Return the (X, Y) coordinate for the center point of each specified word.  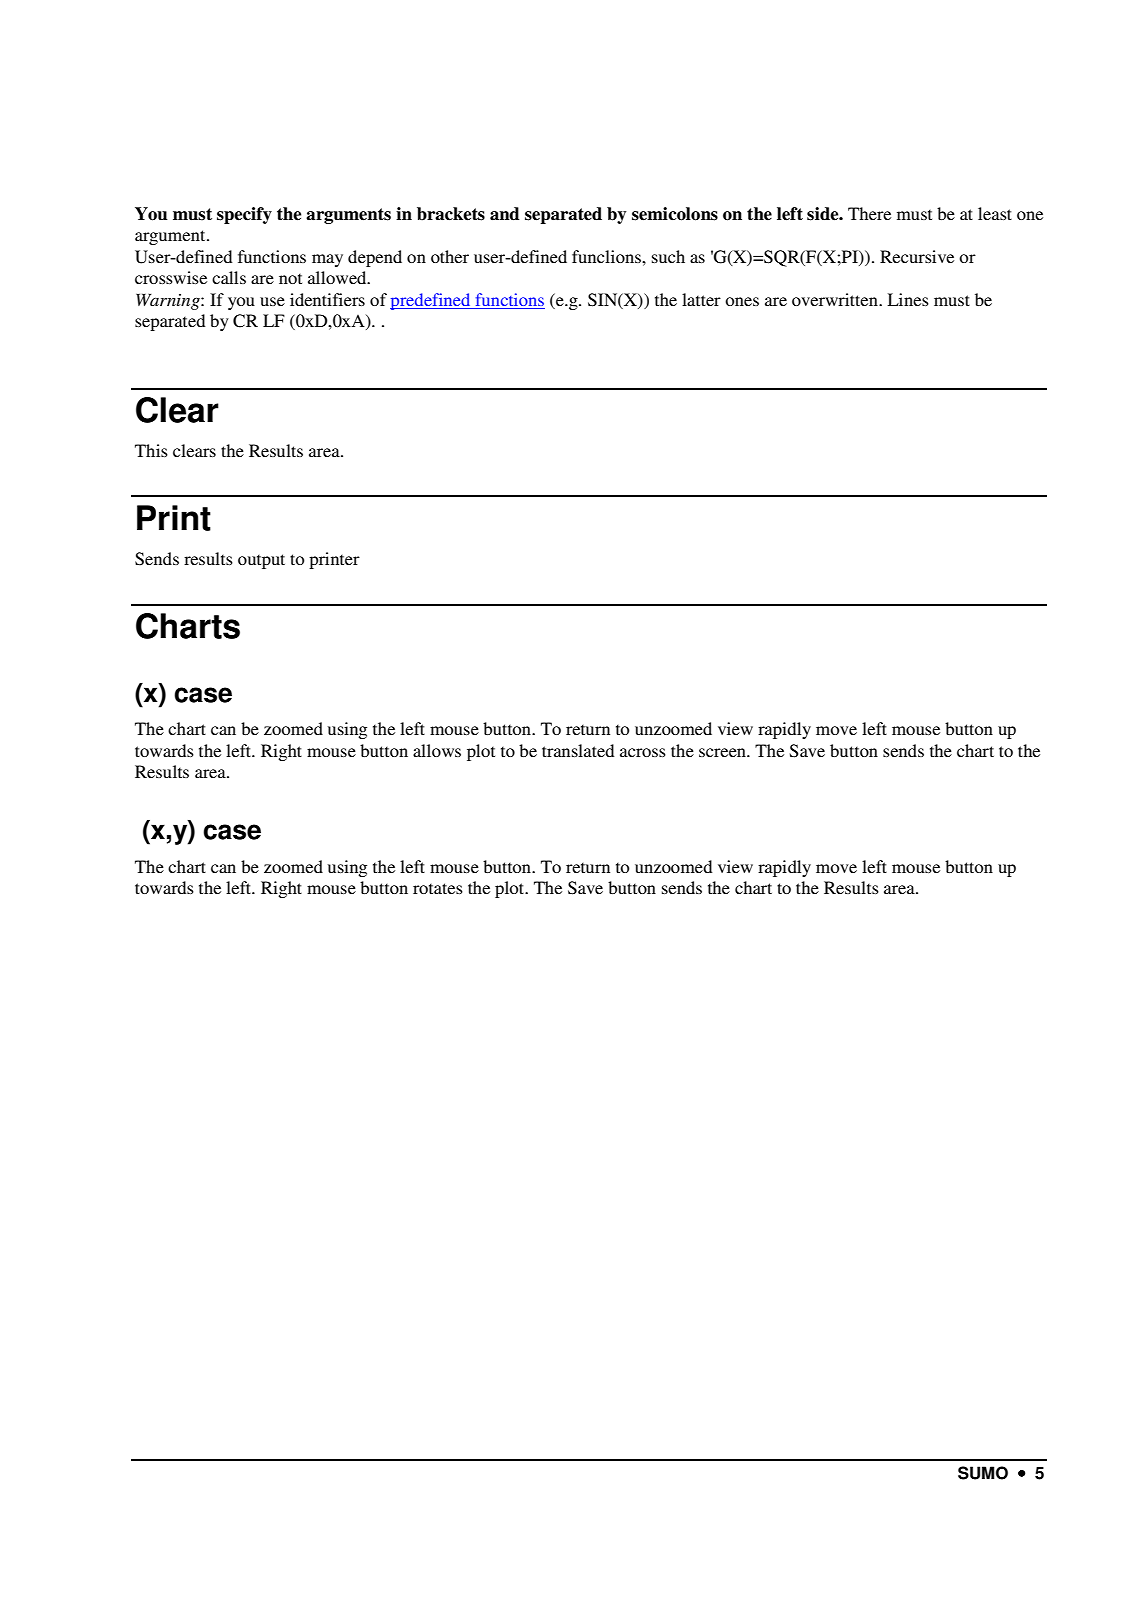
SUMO (983, 1473)
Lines (908, 299)
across (643, 752)
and (504, 214)
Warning (169, 301)
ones (742, 301)
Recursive (917, 256)
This (151, 450)
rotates (438, 888)
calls (229, 277)
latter (701, 299)
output (261, 561)
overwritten (836, 299)
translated (578, 750)
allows (437, 750)
